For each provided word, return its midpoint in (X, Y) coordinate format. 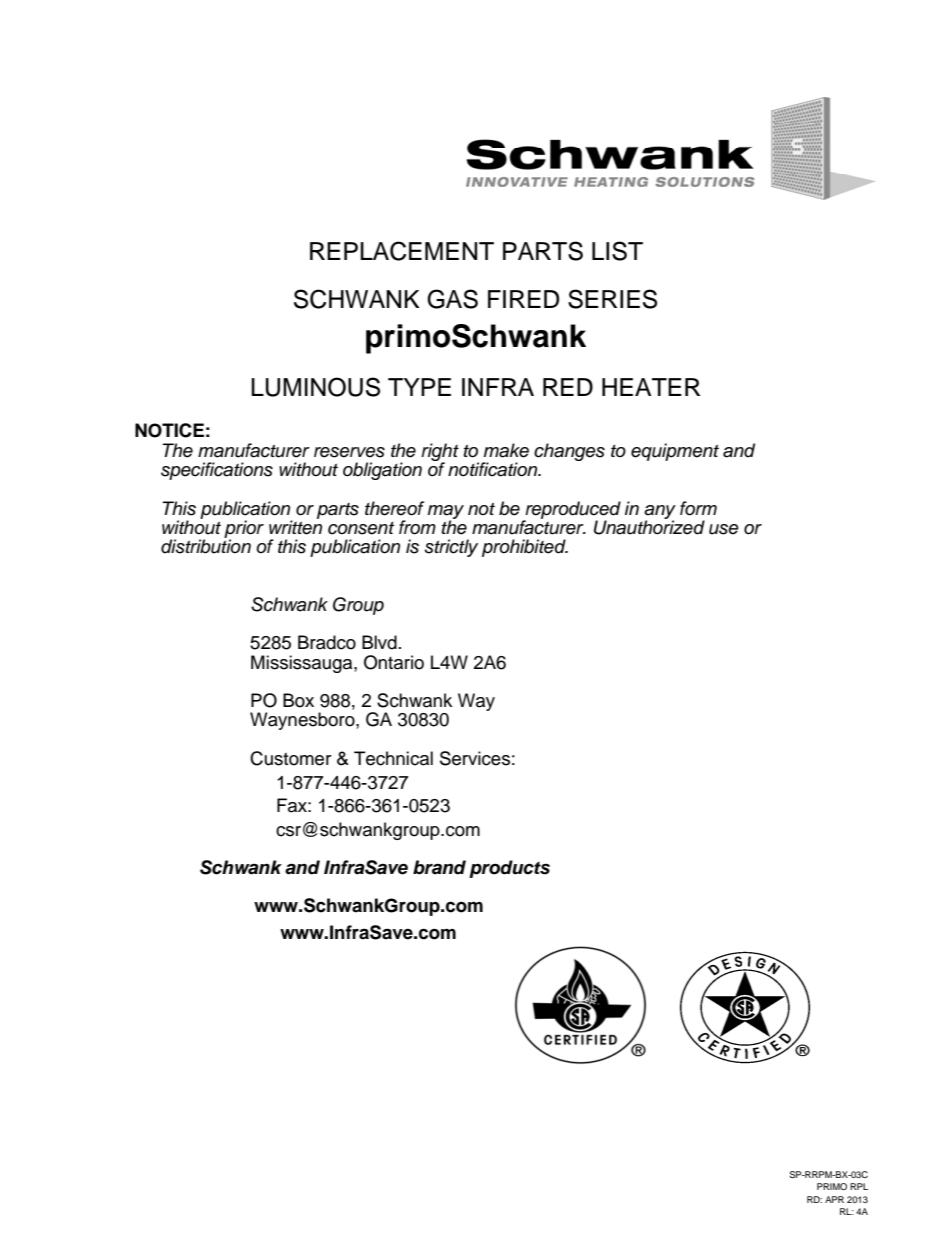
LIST (617, 251)
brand (439, 867)
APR (834, 1199)
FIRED (523, 299)
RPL (859, 1186)
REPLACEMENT (402, 251)
